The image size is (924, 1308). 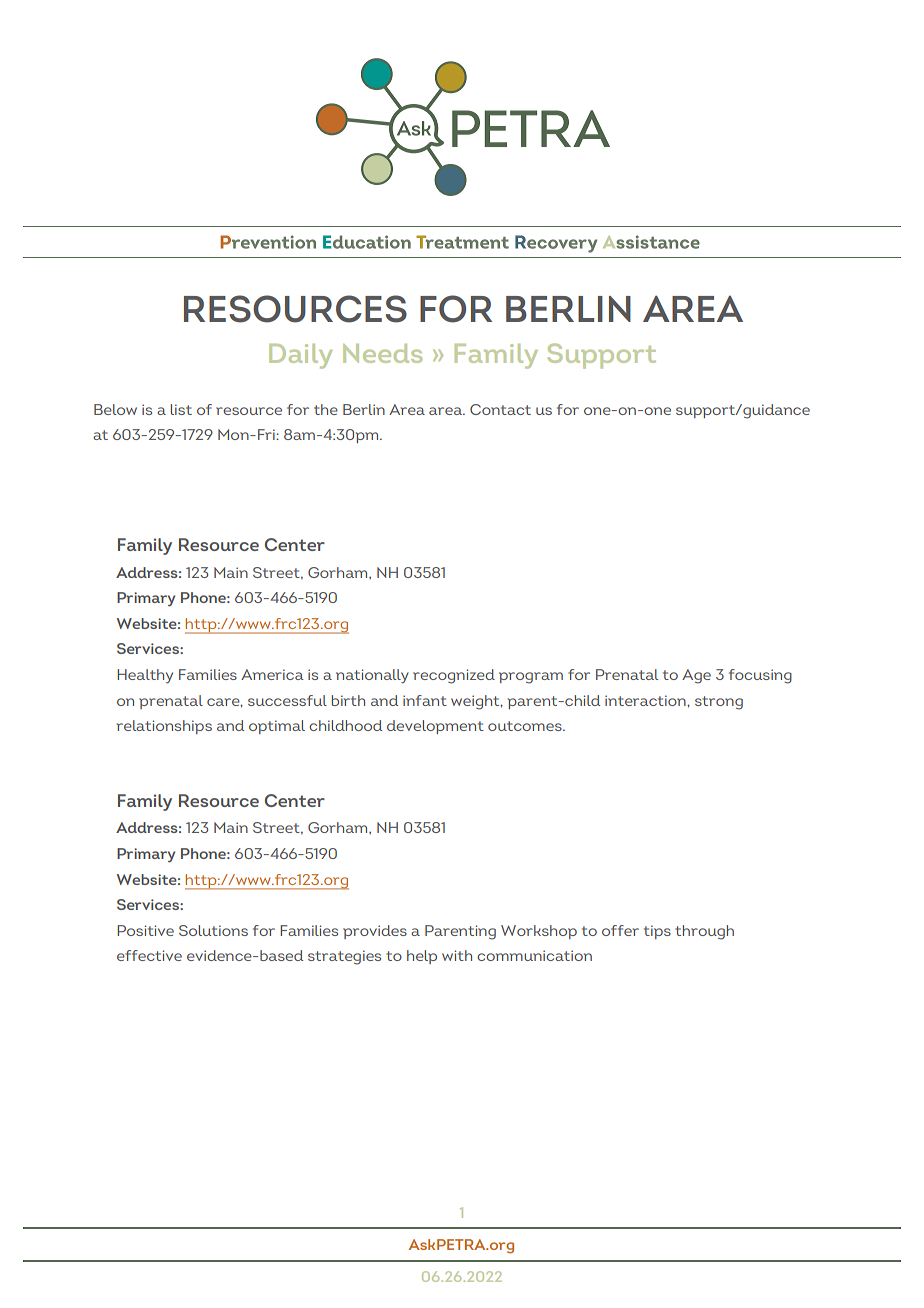 What do you see at coordinates (164, 727) in the image?
I see `relationships` at bounding box center [164, 727].
